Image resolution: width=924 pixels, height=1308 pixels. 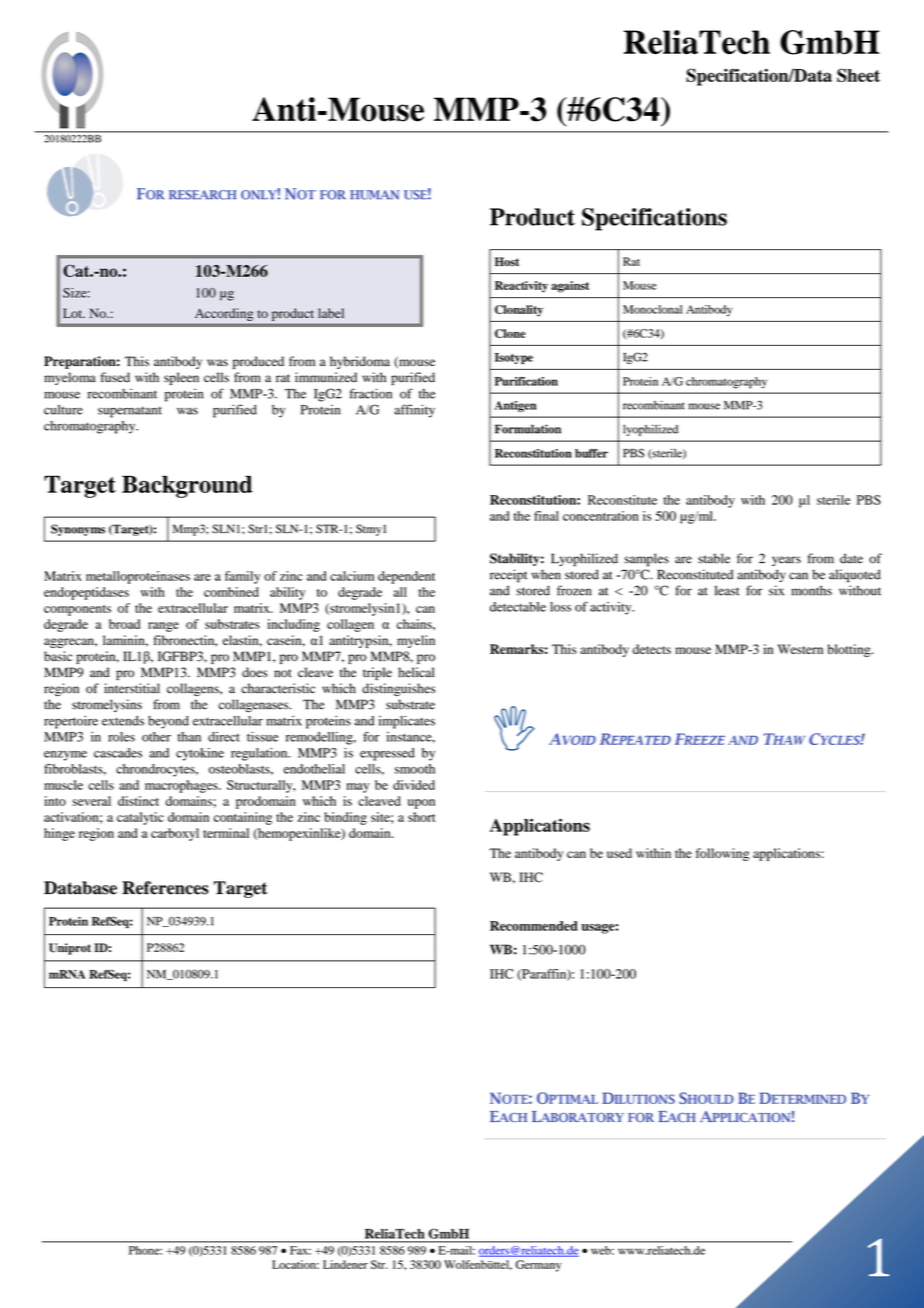 I want to click on interstitial, so click(x=132, y=688).
